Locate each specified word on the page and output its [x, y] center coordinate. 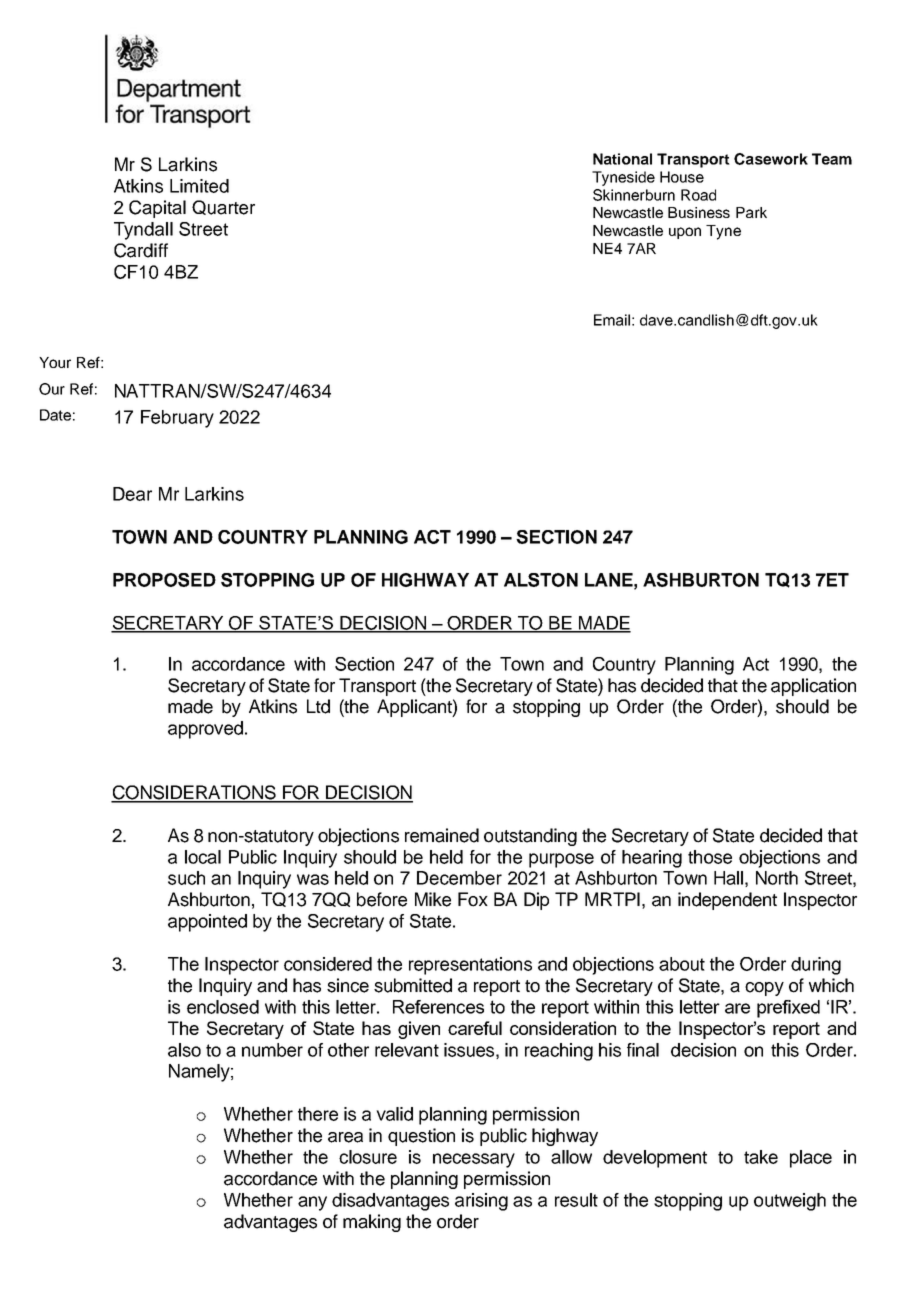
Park [751, 212]
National [622, 159]
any [312, 1203]
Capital [157, 209]
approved [205, 730]
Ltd [318, 706]
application [813, 687]
